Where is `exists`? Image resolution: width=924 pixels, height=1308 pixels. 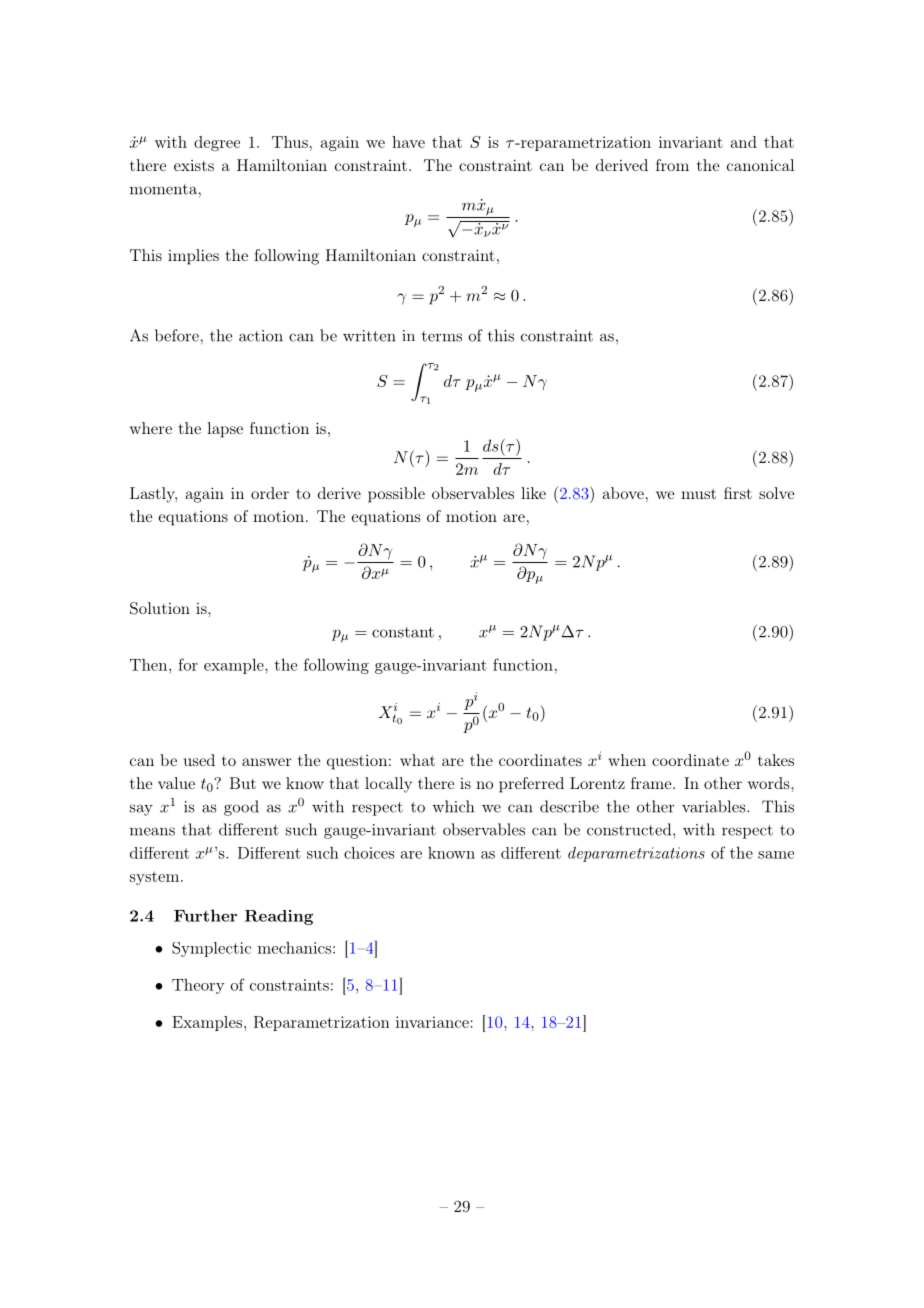 exists is located at coordinates (194, 165).
